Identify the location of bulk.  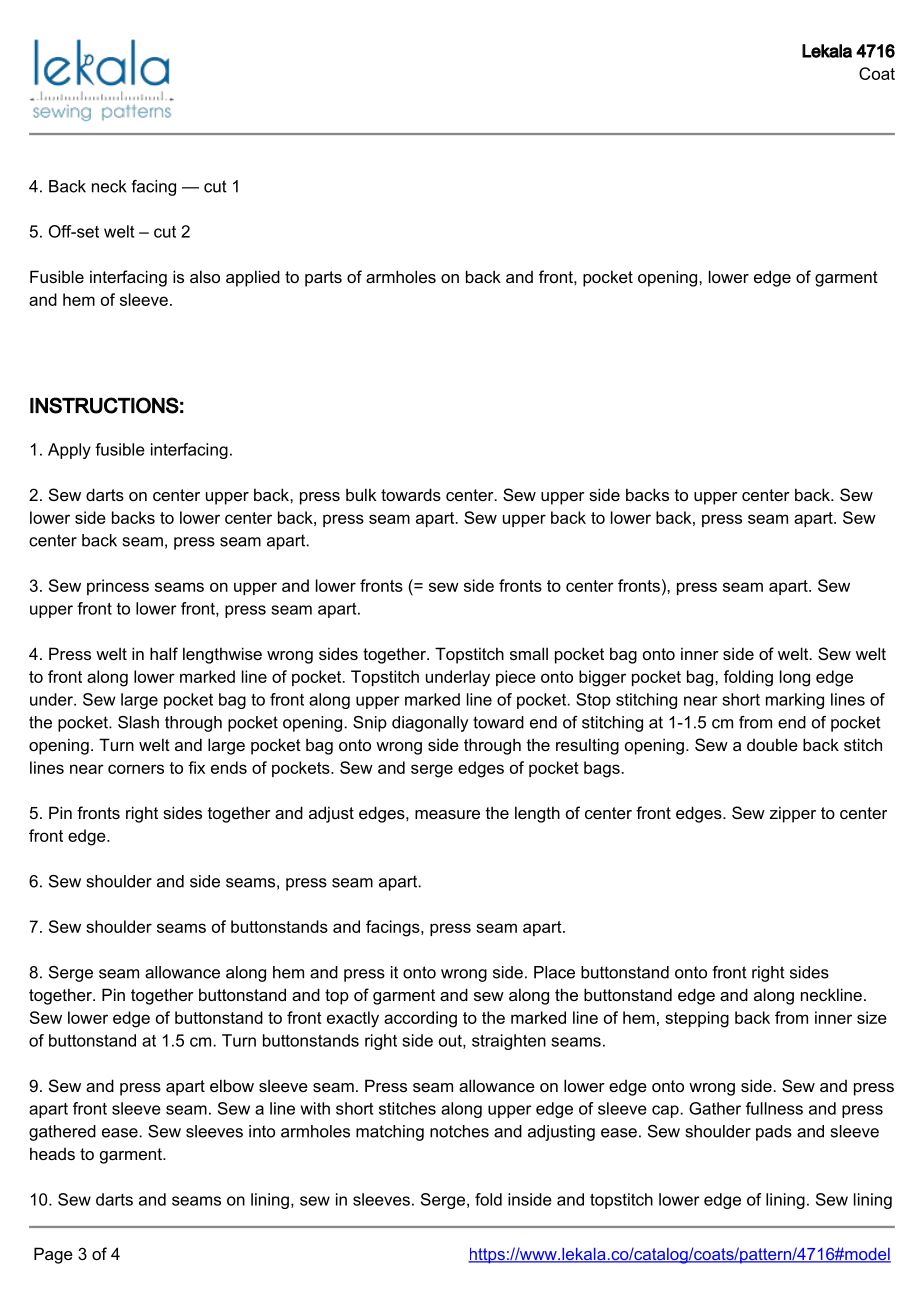
(361, 494).
